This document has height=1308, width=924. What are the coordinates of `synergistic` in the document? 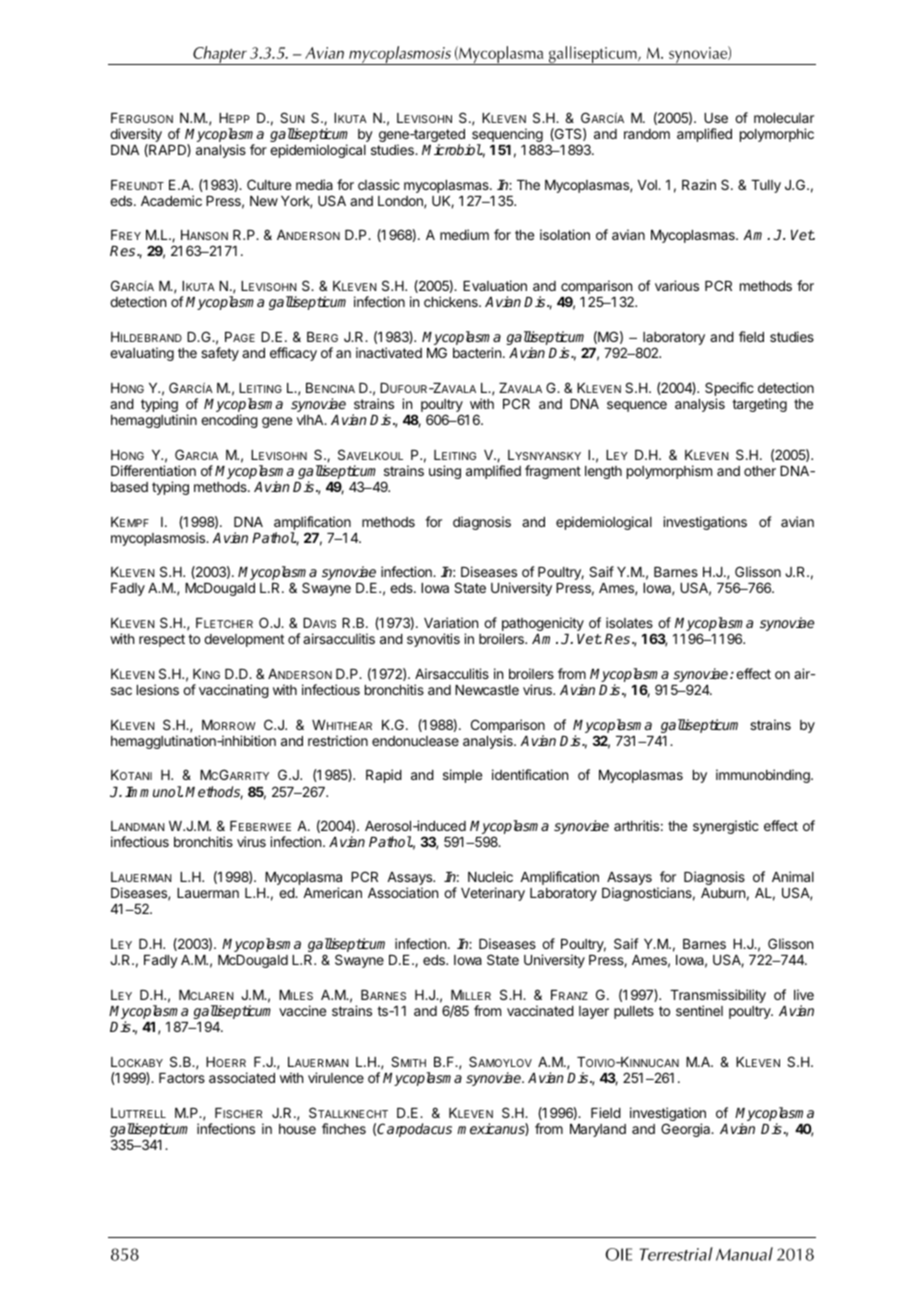 It's located at (726, 827).
